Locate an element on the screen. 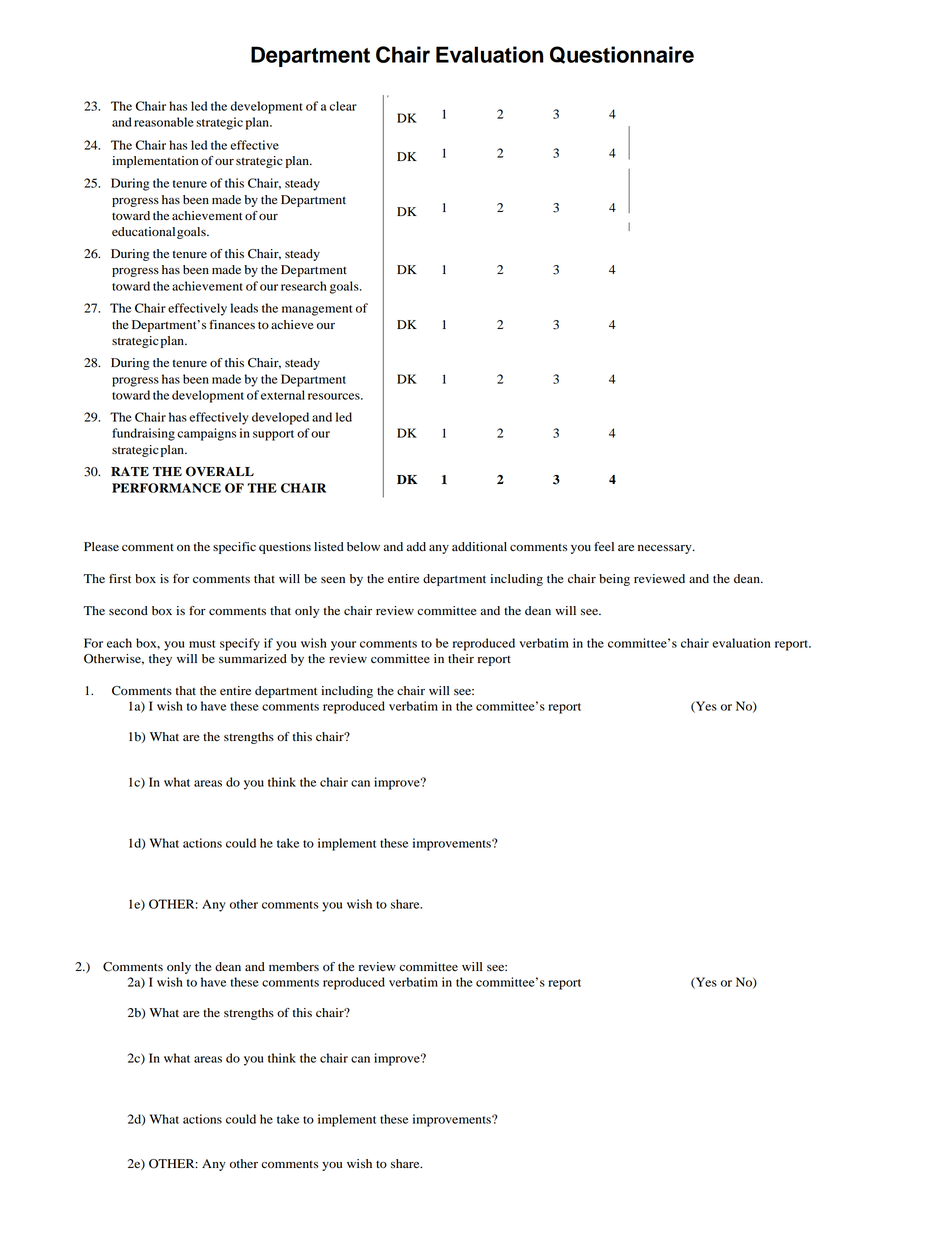 The height and width of the screenshot is (1233, 952). Questionnaire is located at coordinates (622, 55).
